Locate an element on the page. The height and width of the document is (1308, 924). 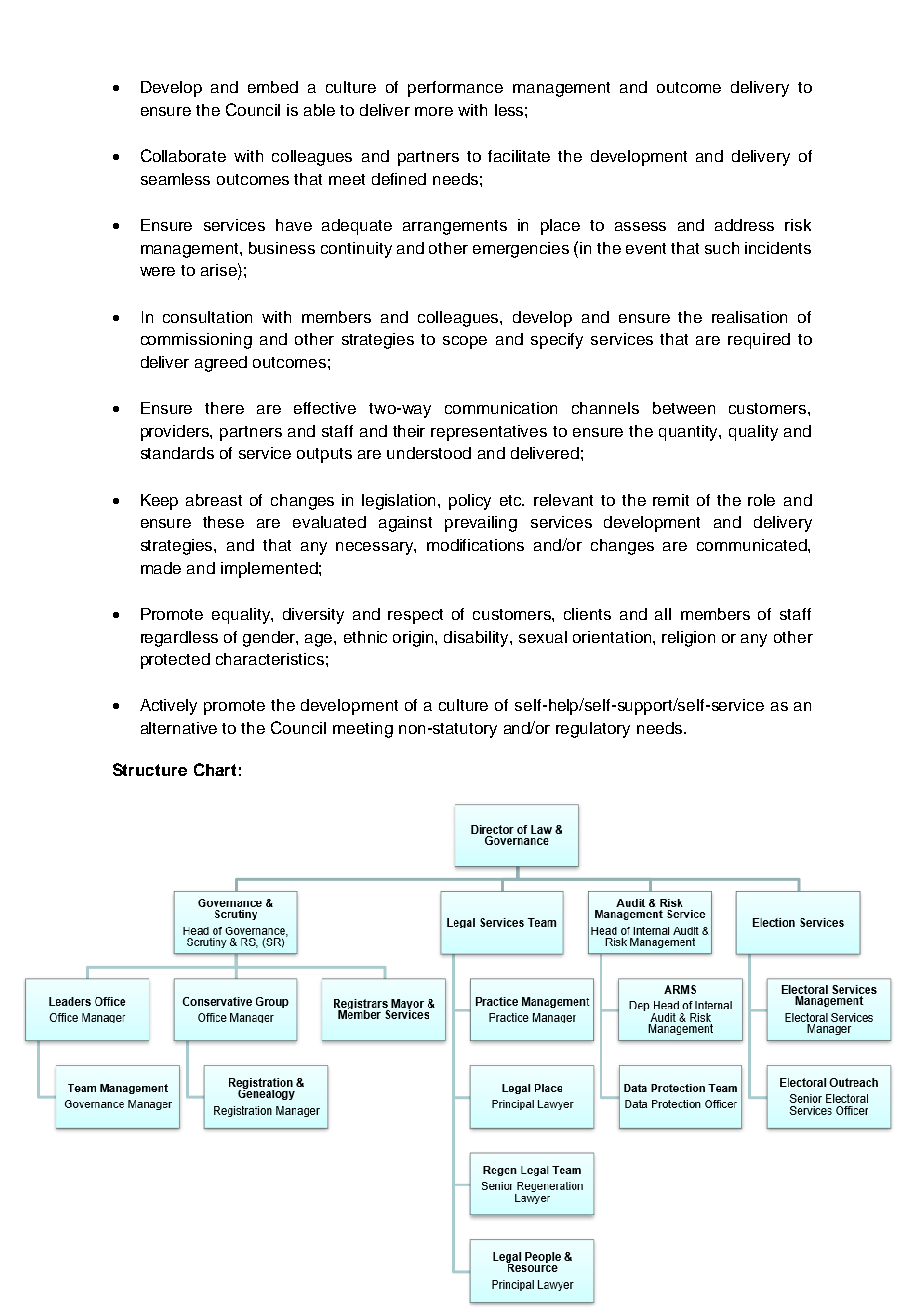
emergencies is located at coordinates (521, 250).
